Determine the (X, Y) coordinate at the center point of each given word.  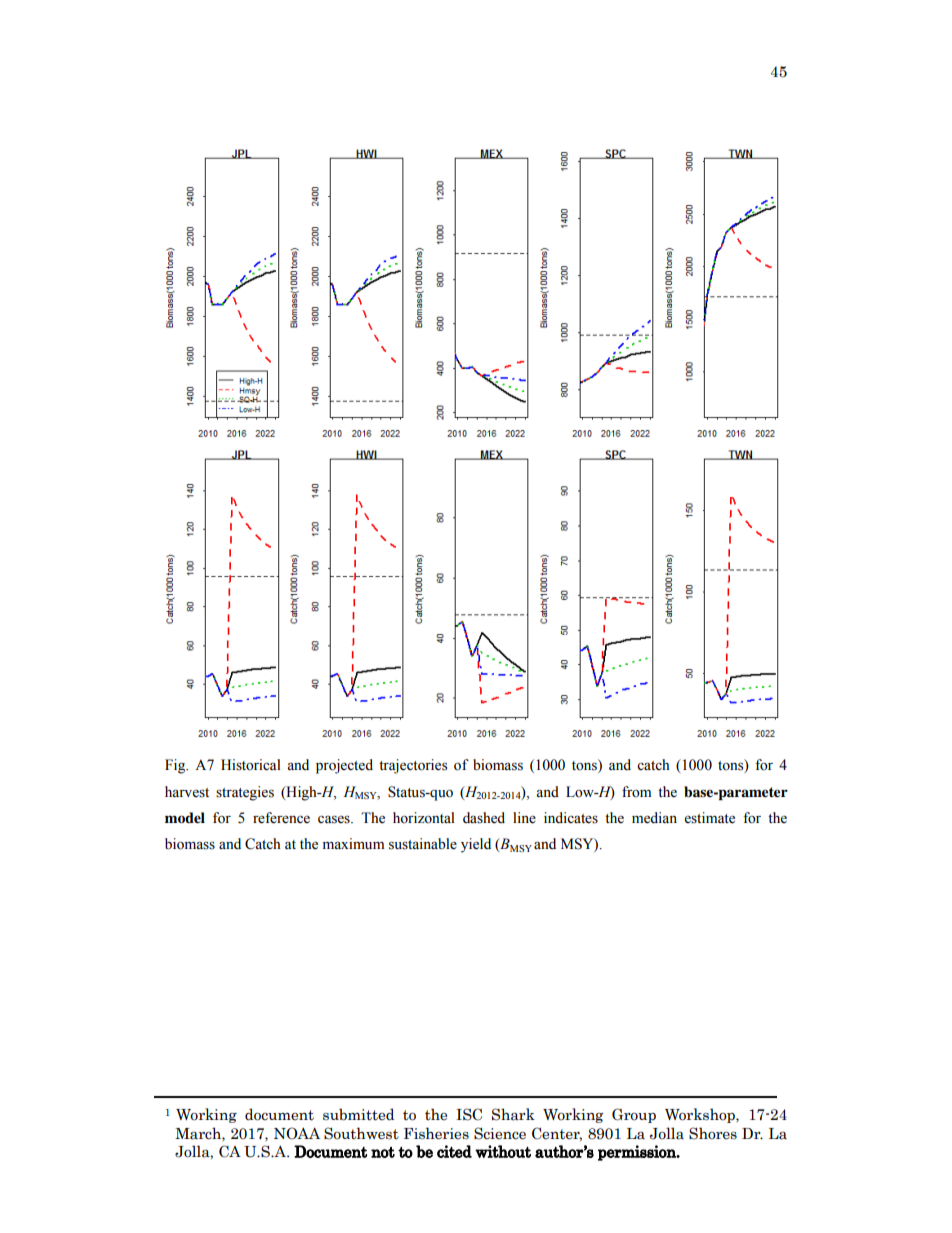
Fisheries (436, 1133)
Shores (713, 1133)
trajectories (413, 766)
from (636, 792)
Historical (251, 765)
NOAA (297, 1133)
